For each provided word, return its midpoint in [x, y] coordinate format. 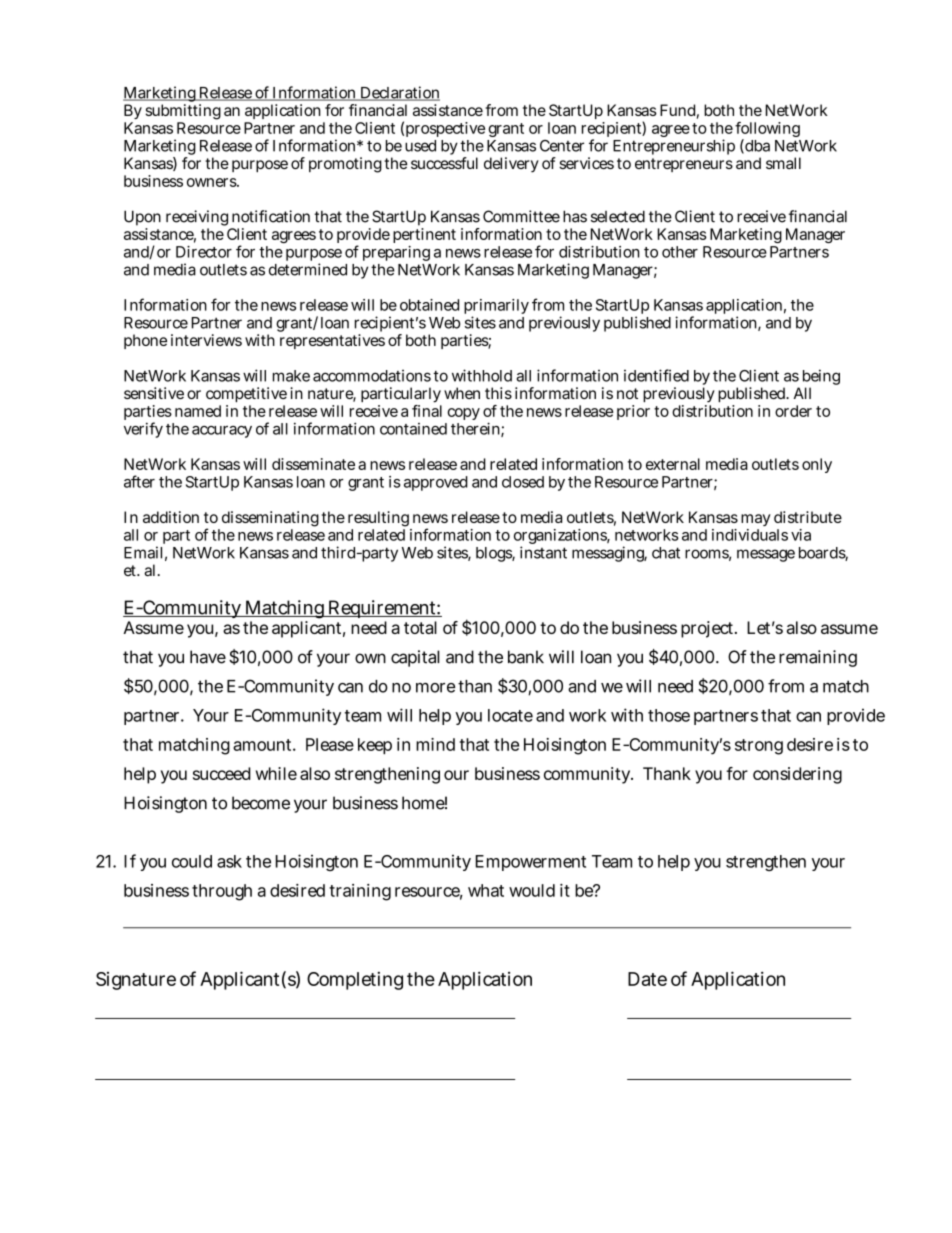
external [673, 464]
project [709, 629]
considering [797, 775]
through [222, 892]
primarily [496, 308]
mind [435, 744]
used [420, 146]
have [208, 657]
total [420, 627]
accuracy [222, 432]
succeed [222, 773]
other [680, 252]
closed [523, 482]
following [767, 131]
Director [204, 252]
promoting [345, 165]
